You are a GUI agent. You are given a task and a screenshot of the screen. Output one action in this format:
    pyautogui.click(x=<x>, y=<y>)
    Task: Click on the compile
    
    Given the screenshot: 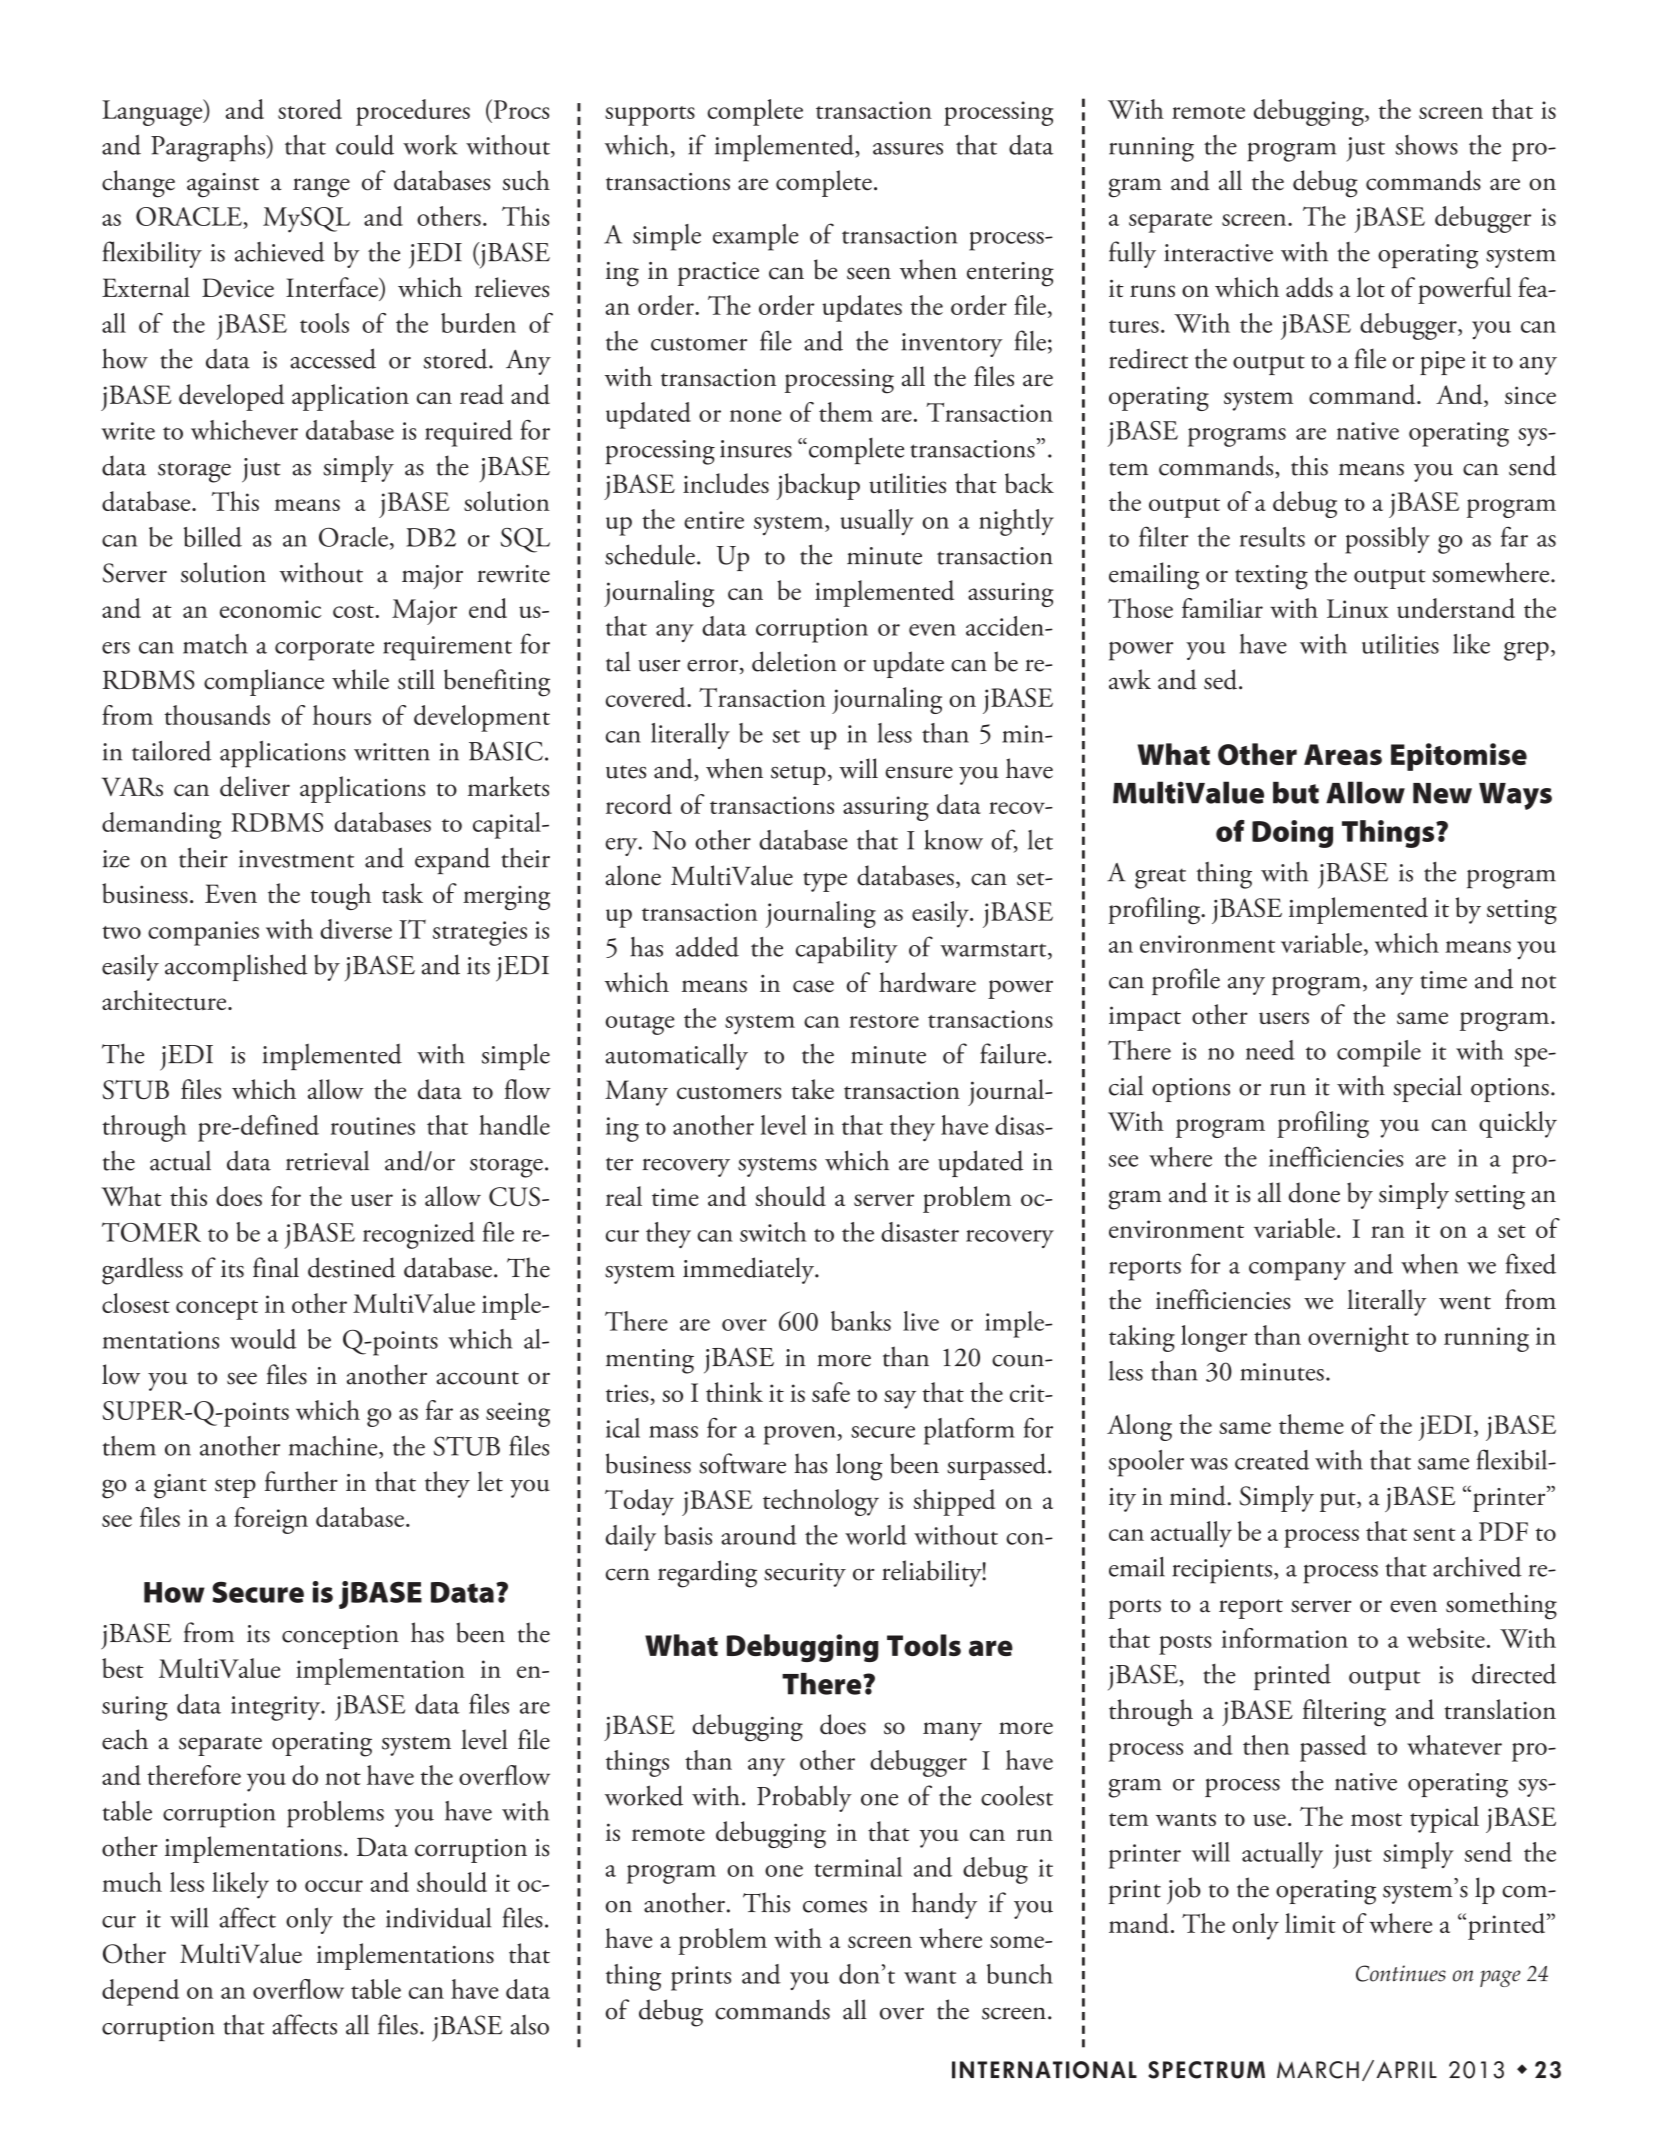 What is the action you would take?
    pyautogui.click(x=1379, y=1053)
